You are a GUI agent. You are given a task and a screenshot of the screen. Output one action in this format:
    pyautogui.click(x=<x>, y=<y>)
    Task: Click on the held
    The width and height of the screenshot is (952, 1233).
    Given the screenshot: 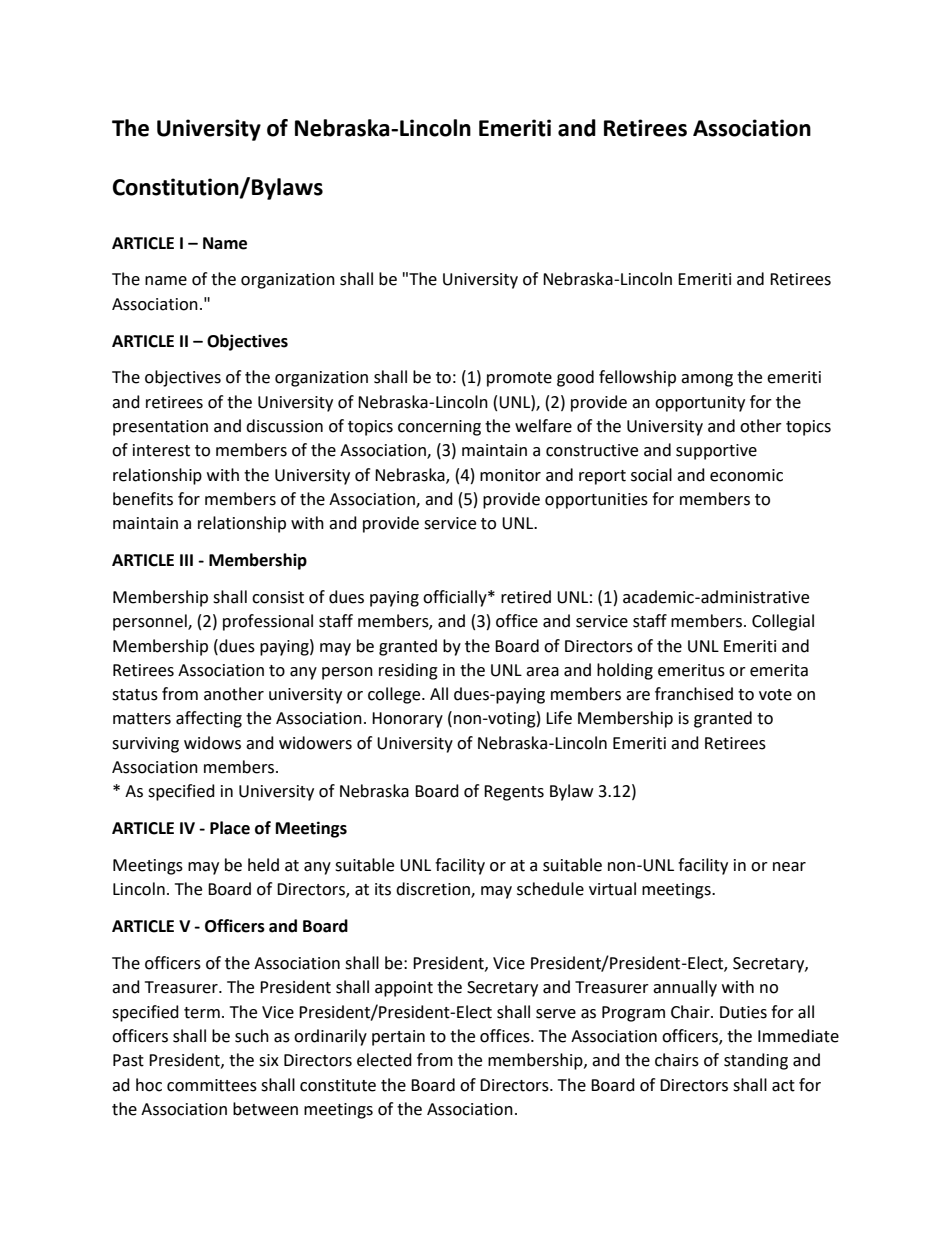 What is the action you would take?
    pyautogui.click(x=263, y=865)
